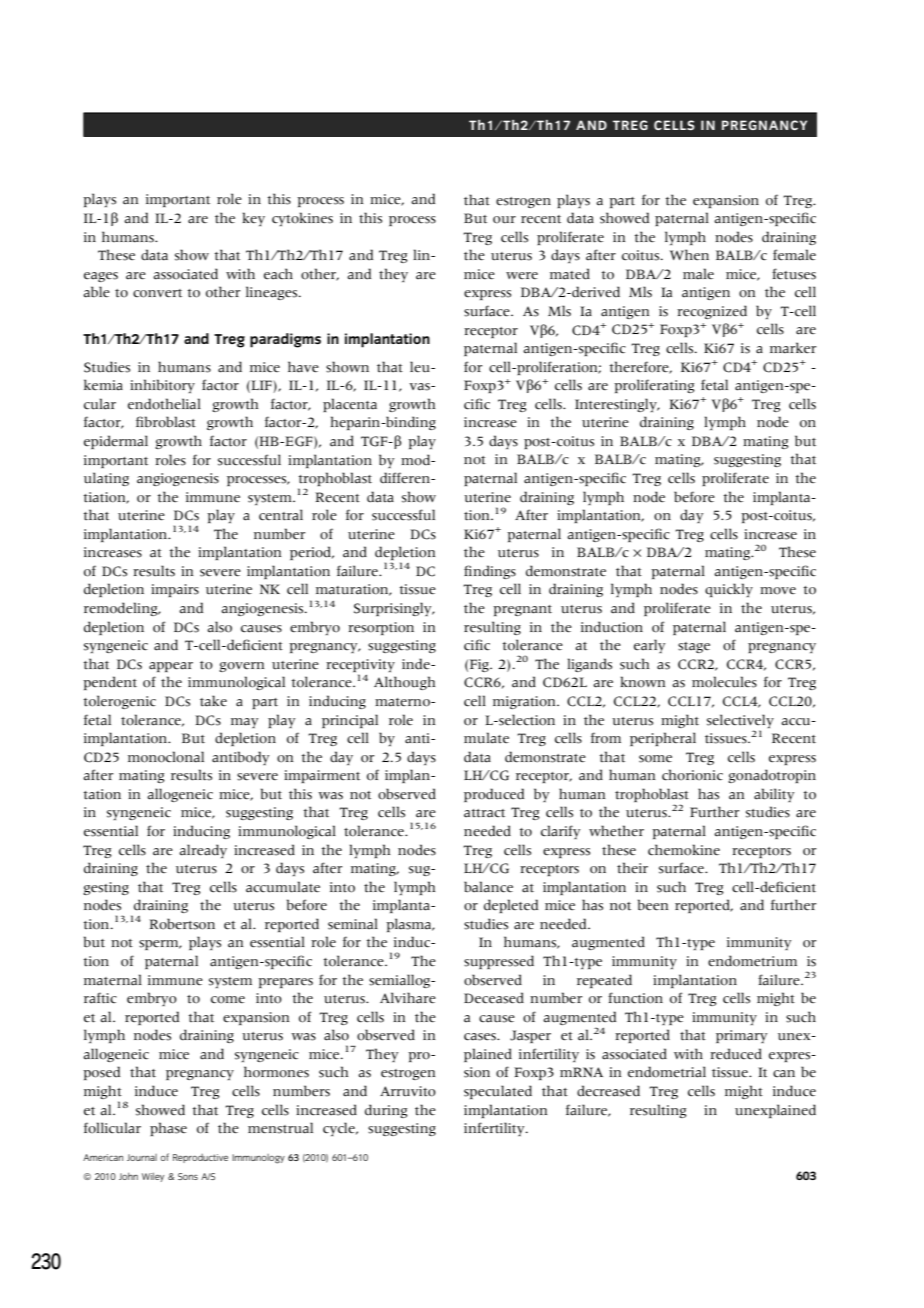  Describe the element at coordinates (175, 590) in the screenshot. I see `impairs` at that location.
